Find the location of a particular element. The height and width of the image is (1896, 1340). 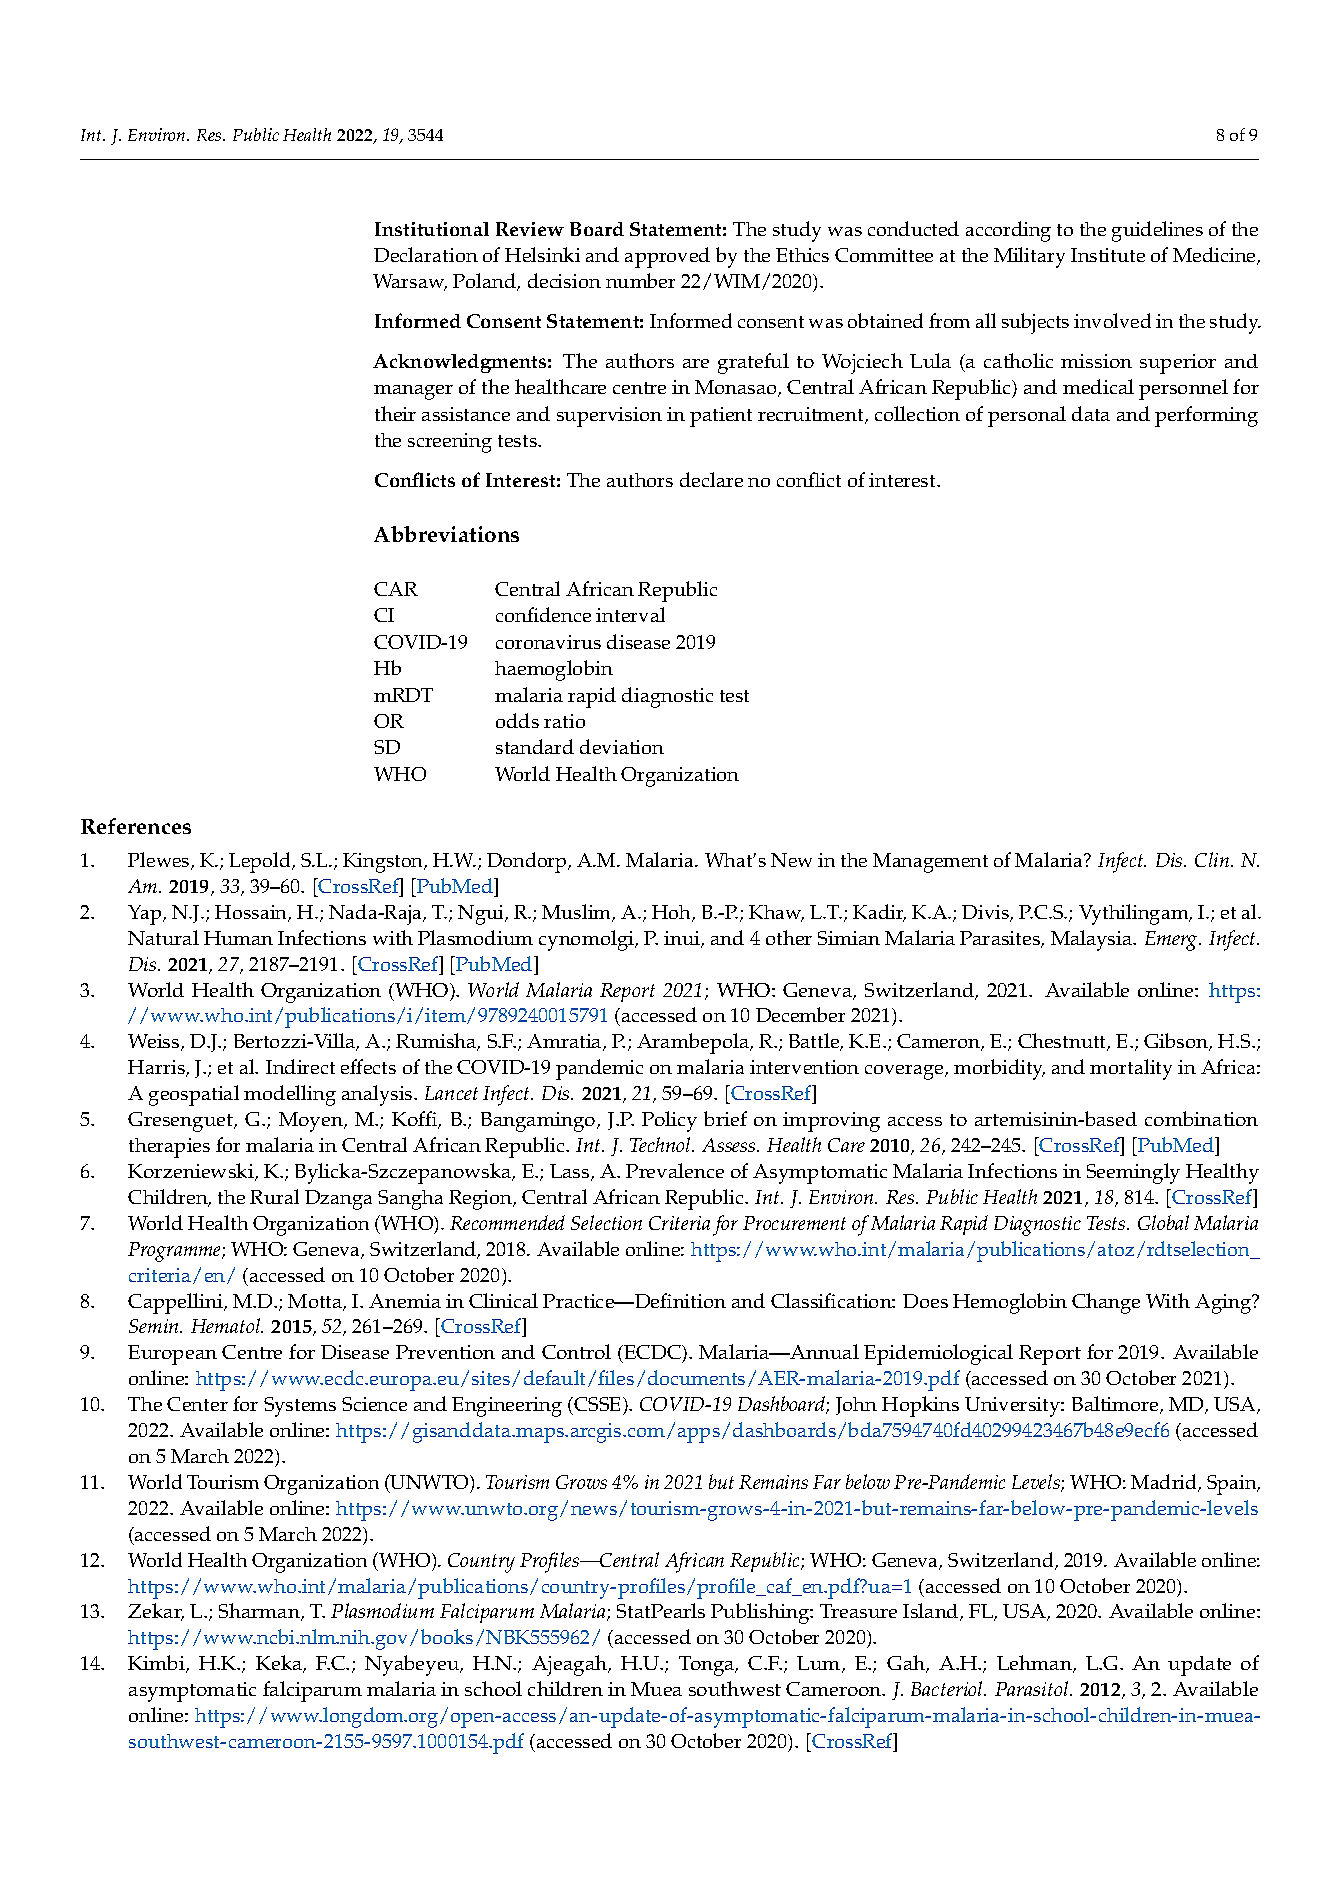

Prevalence is located at coordinates (675, 1170).
